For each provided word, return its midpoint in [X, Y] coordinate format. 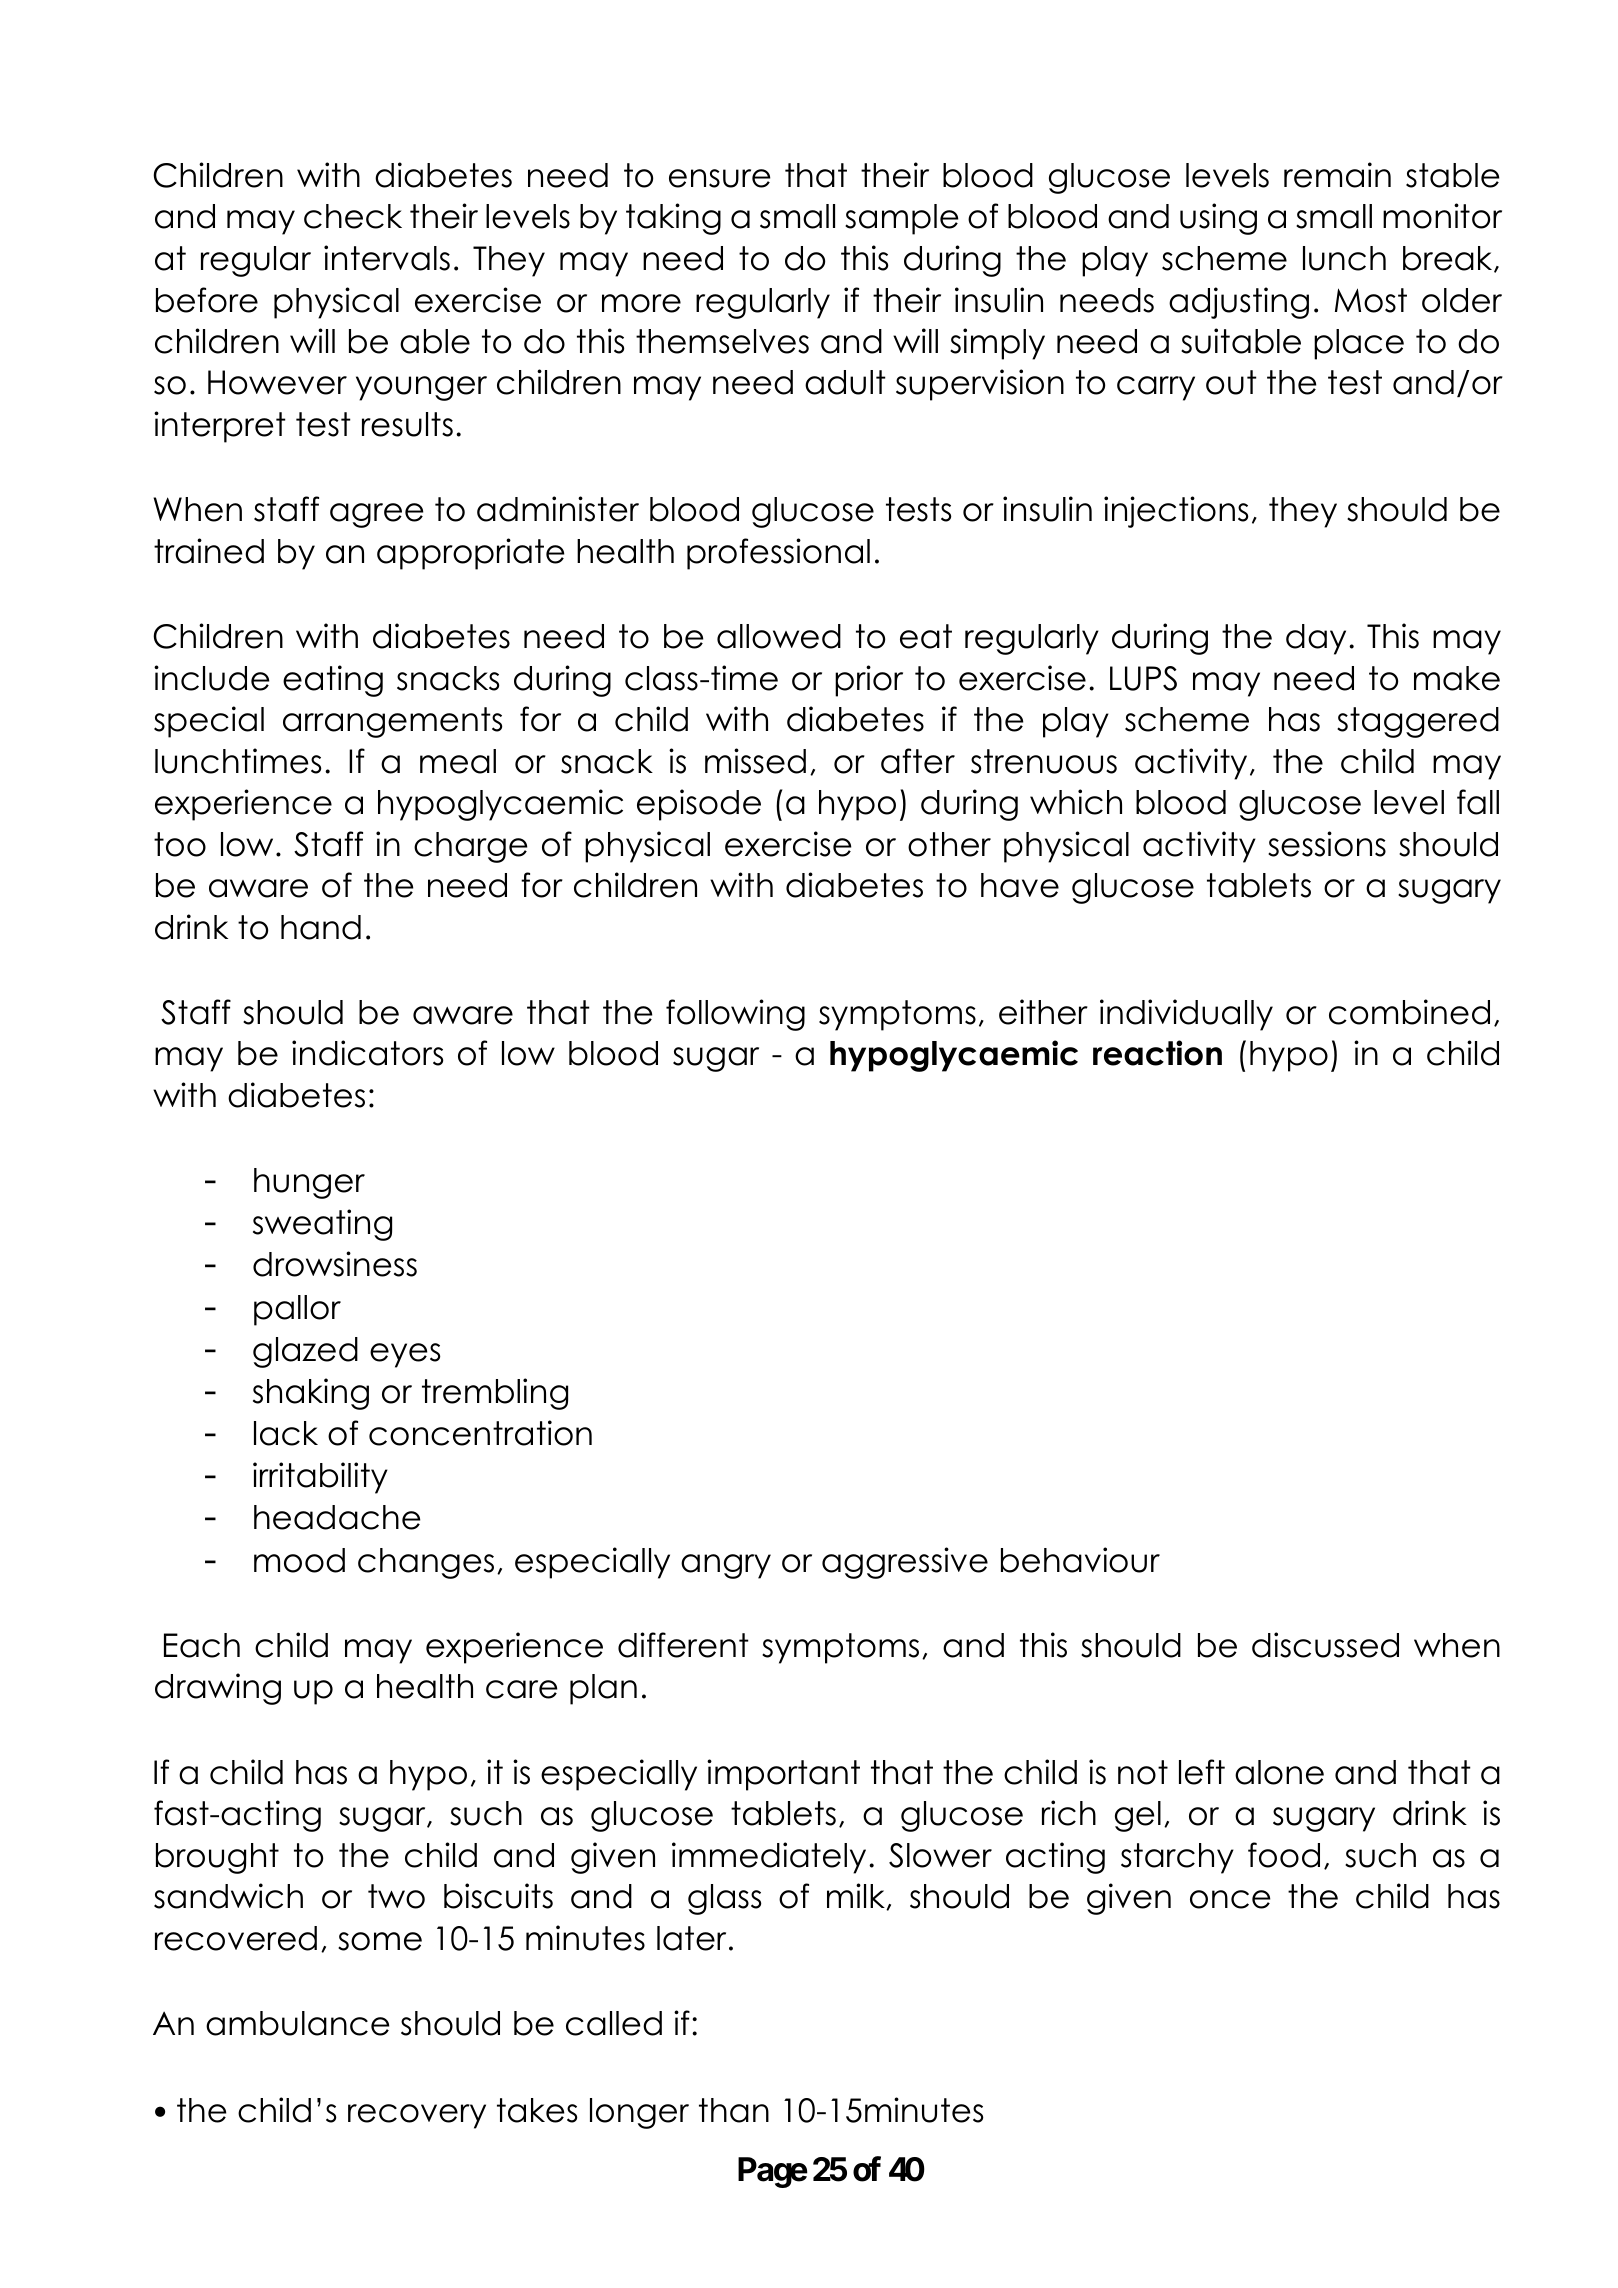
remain [1337, 175]
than [734, 2110]
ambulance [297, 2023]
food [1284, 1855]
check [353, 216]
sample [901, 219]
